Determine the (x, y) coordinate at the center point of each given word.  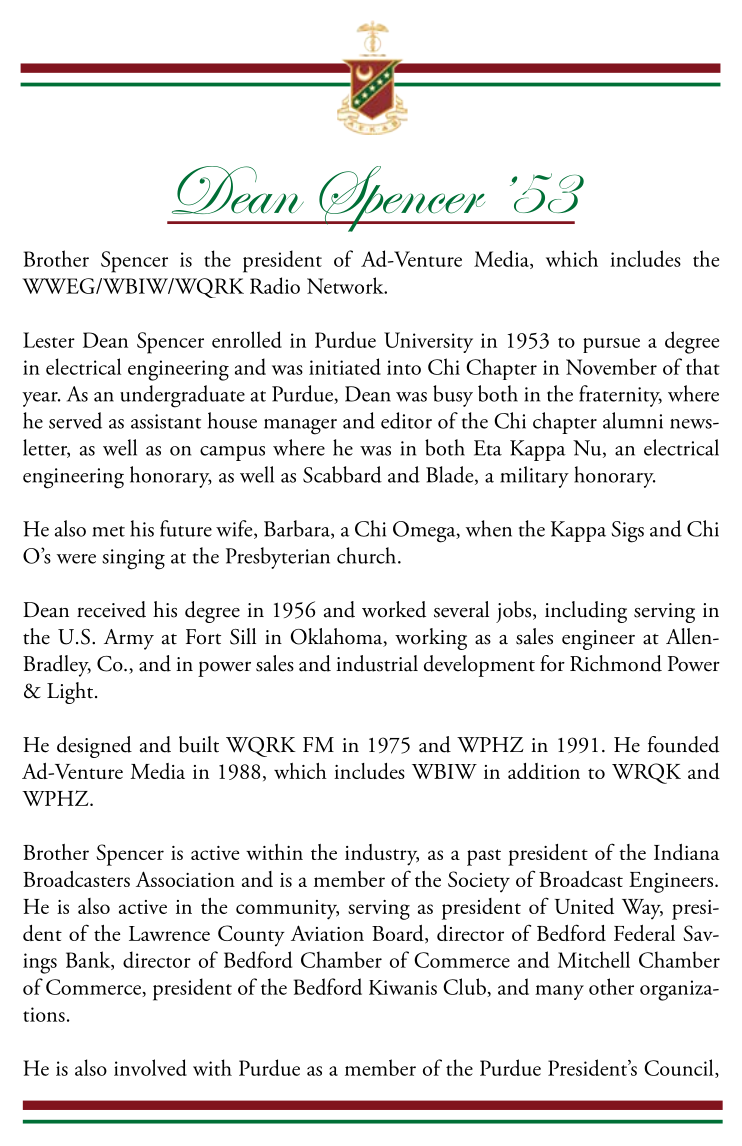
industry (382, 855)
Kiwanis (403, 987)
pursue (611, 345)
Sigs (627, 532)
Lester (49, 340)
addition (544, 771)
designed (94, 747)
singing (133, 559)
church (368, 555)
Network (346, 285)
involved (150, 1067)
